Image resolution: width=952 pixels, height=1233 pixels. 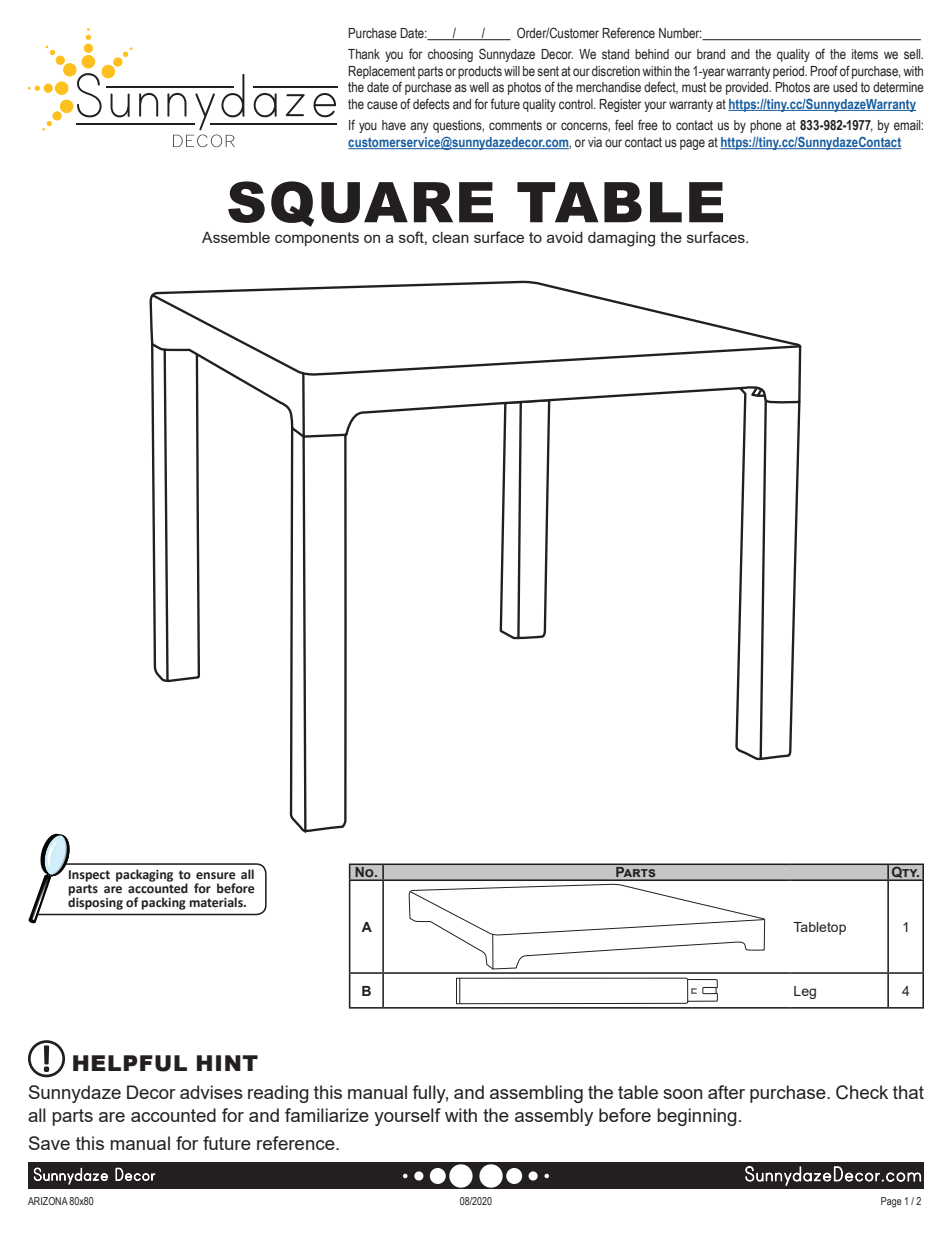 What do you see at coordinates (805, 992) in the page?
I see `Leg` at bounding box center [805, 992].
